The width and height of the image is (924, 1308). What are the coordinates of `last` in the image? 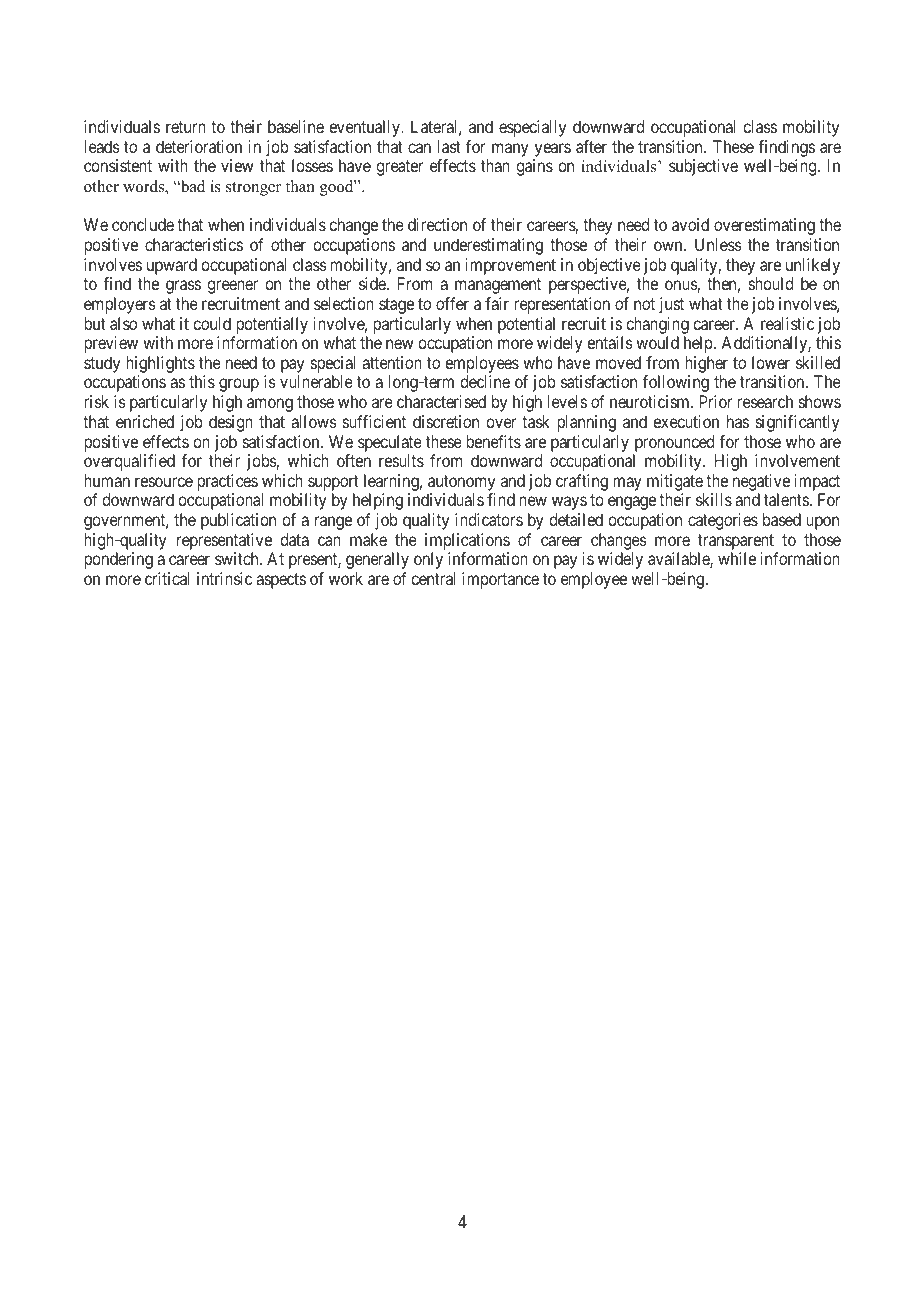 It's located at (449, 146).
